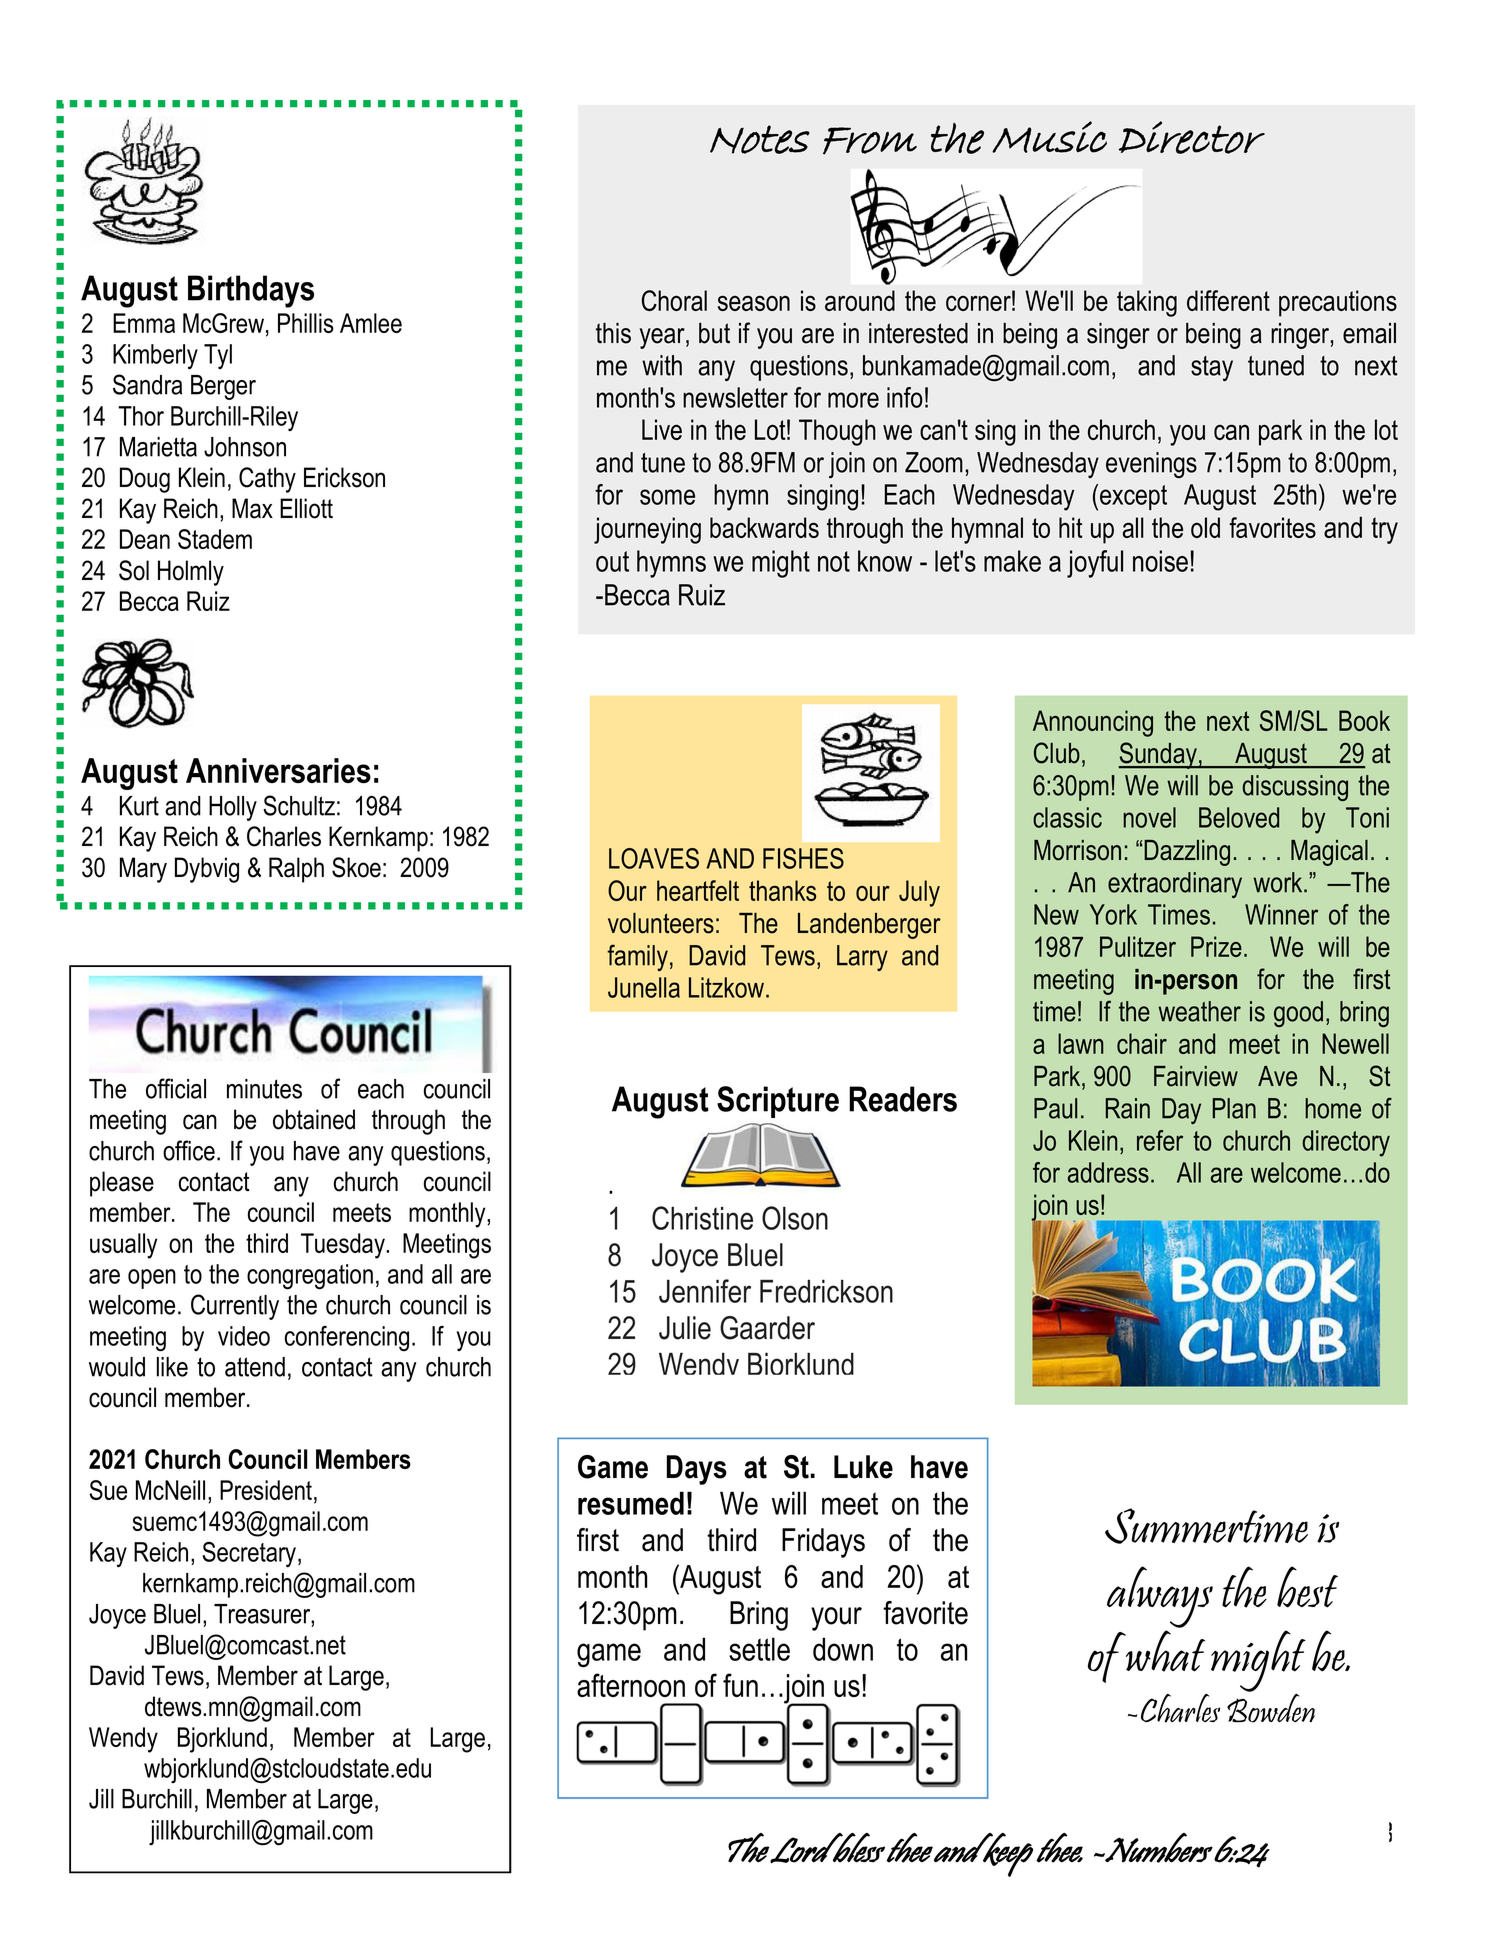 The width and height of the page is (1497, 1937). I want to click on video, so click(244, 1336).
